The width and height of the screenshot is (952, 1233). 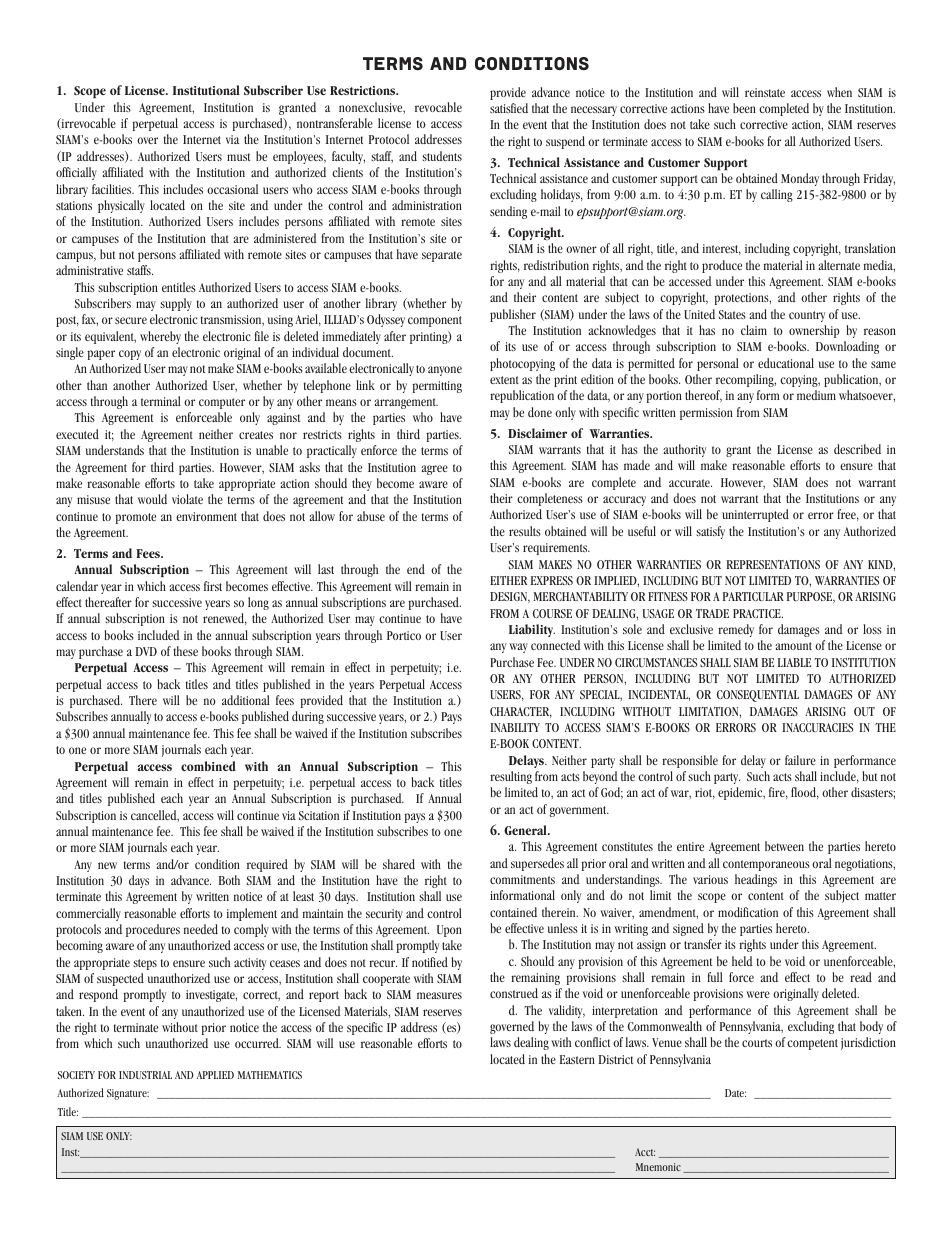 What do you see at coordinates (145, 1075) in the screenshot?
I see `INDUSTRIAL` at bounding box center [145, 1075].
